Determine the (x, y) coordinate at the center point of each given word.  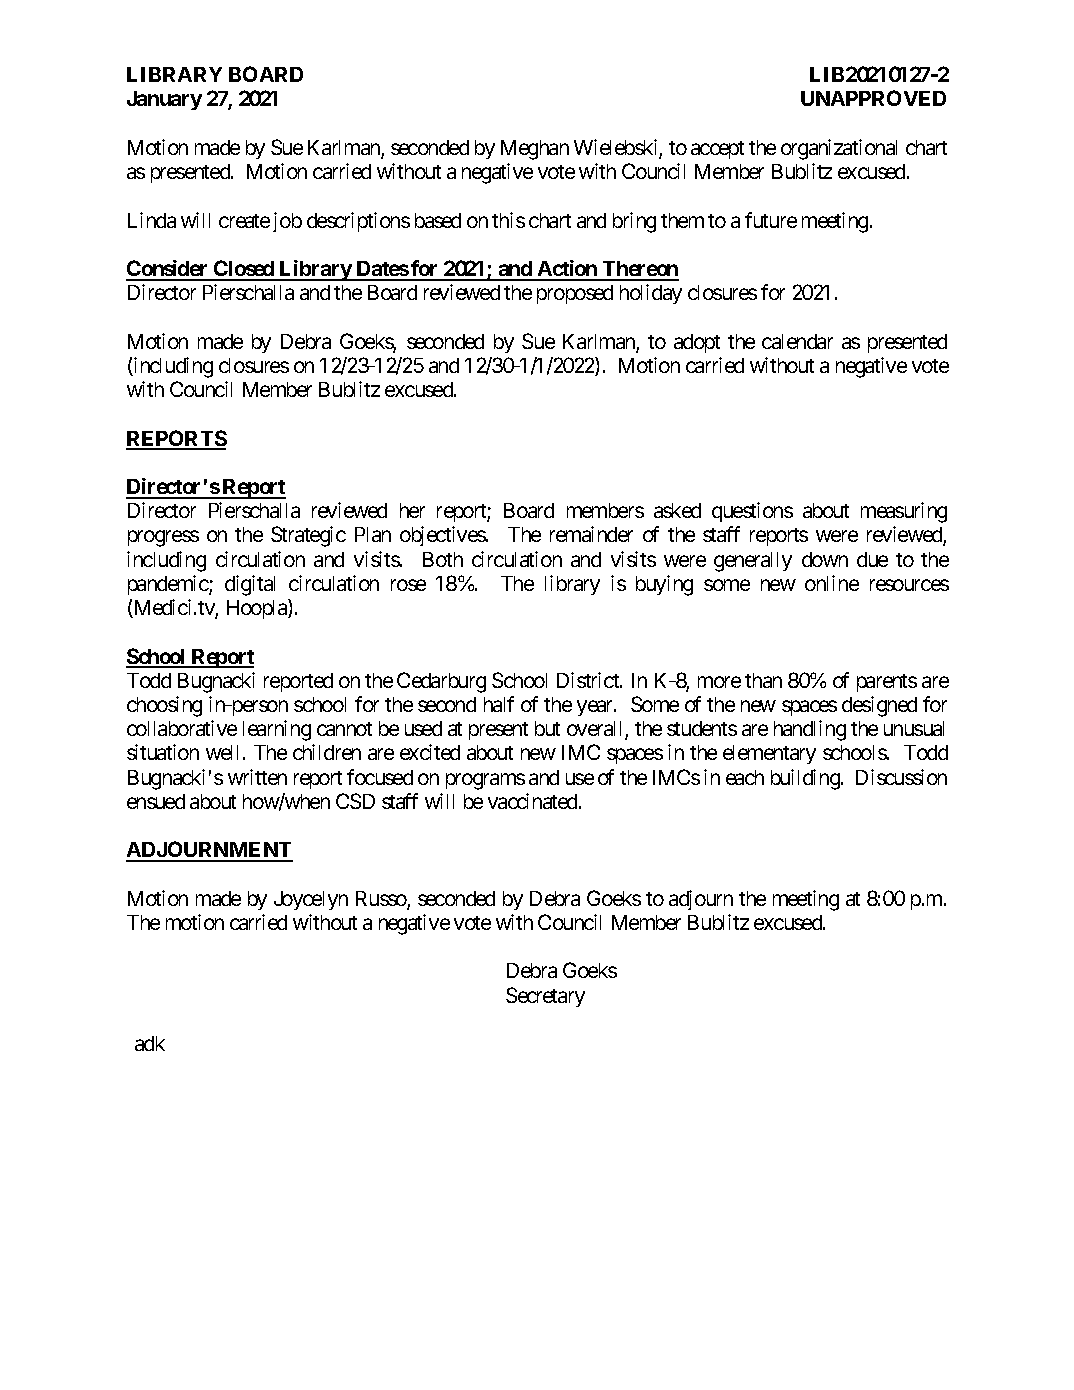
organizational (839, 149)
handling (810, 730)
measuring (904, 512)
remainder (591, 534)
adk (150, 1043)
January (164, 100)
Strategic (308, 536)
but (547, 728)
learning (277, 730)
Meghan (535, 150)
